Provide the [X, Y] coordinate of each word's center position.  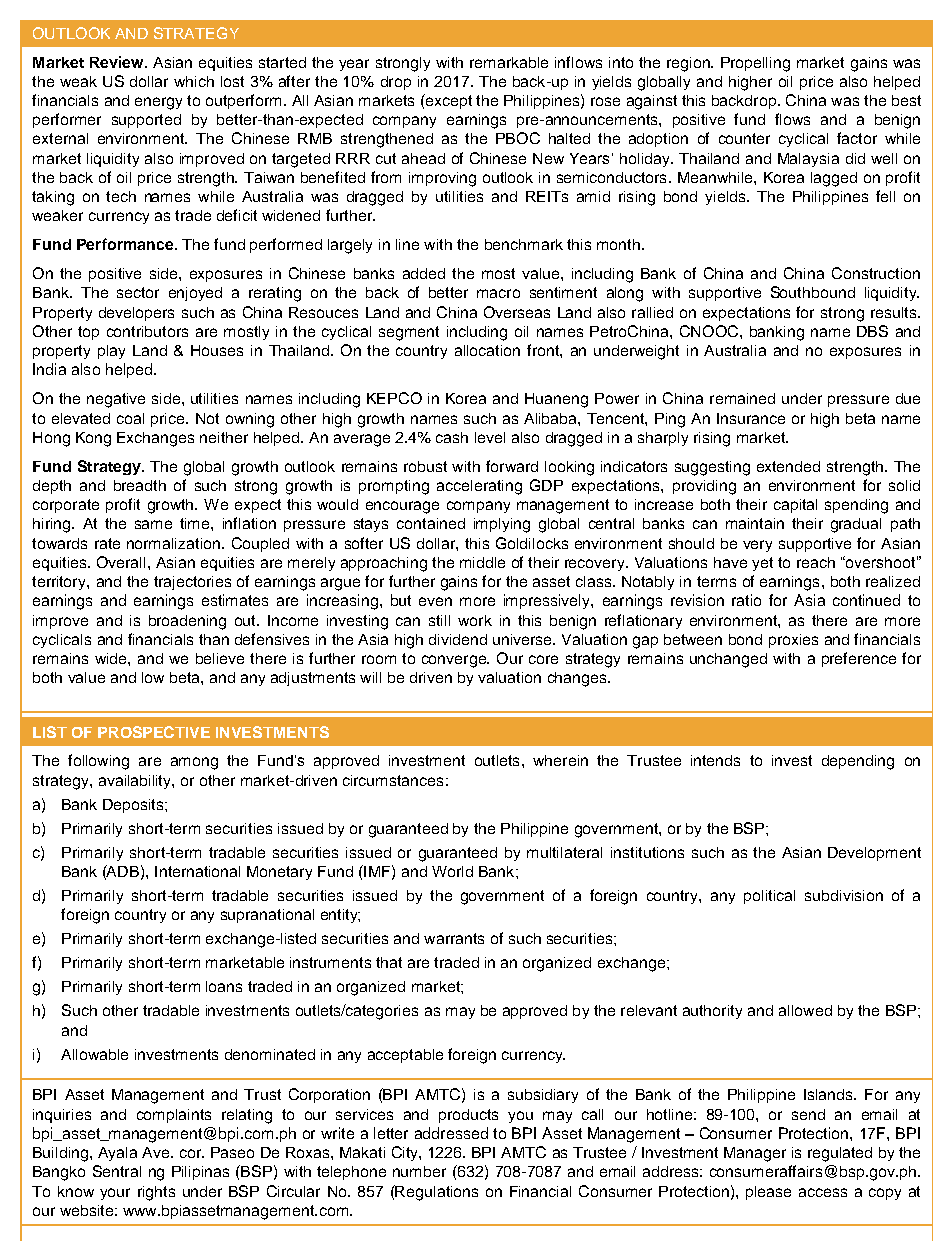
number [419, 1171]
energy [158, 103]
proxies [793, 641]
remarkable [509, 62]
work [475, 620]
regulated [840, 1154]
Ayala [117, 1154]
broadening [187, 622]
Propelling [755, 64]
